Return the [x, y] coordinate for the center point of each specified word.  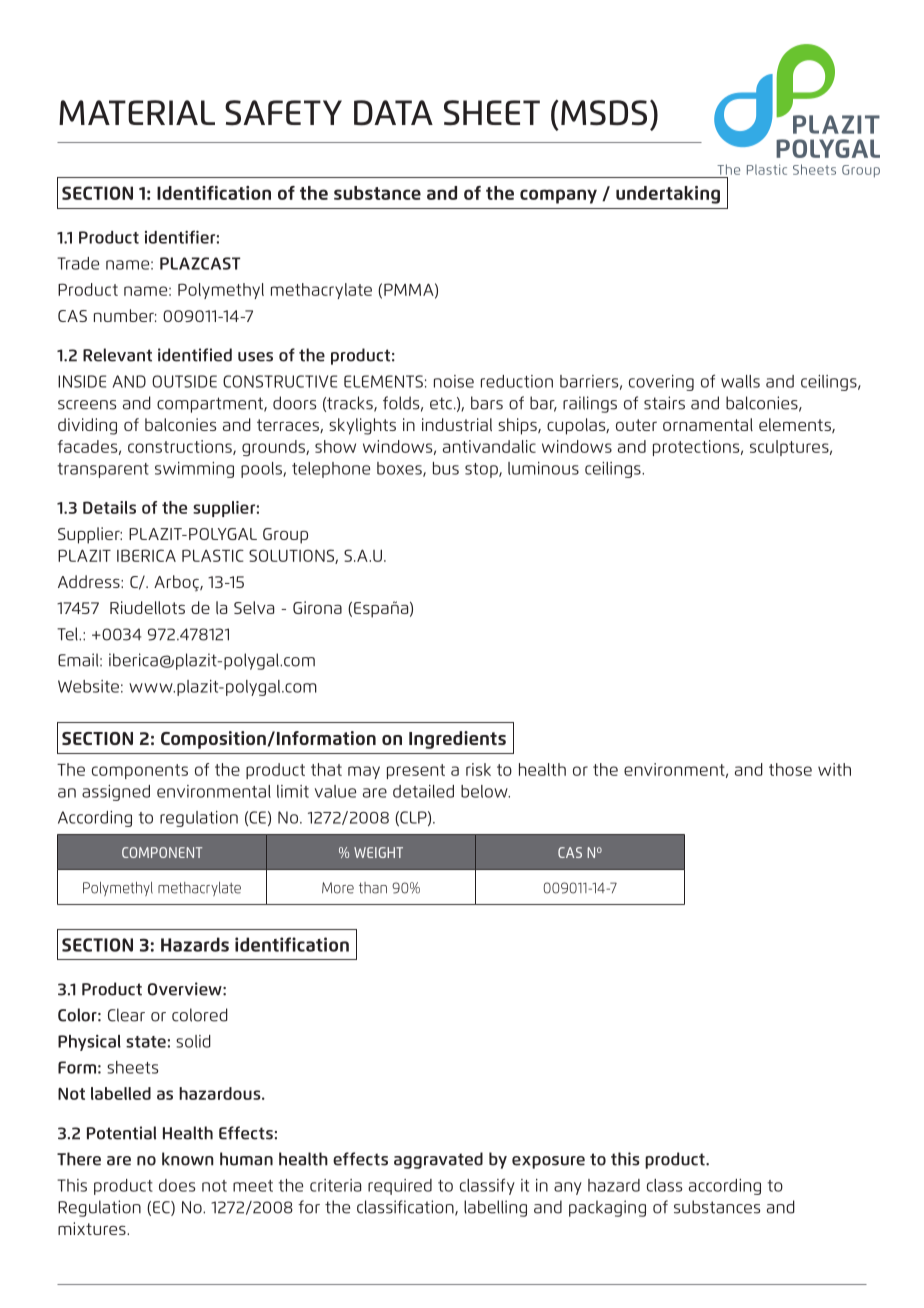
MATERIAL [137, 112]
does [177, 1185]
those [790, 769]
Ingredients [457, 740]
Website [88, 686]
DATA [393, 113]
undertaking [668, 195]
